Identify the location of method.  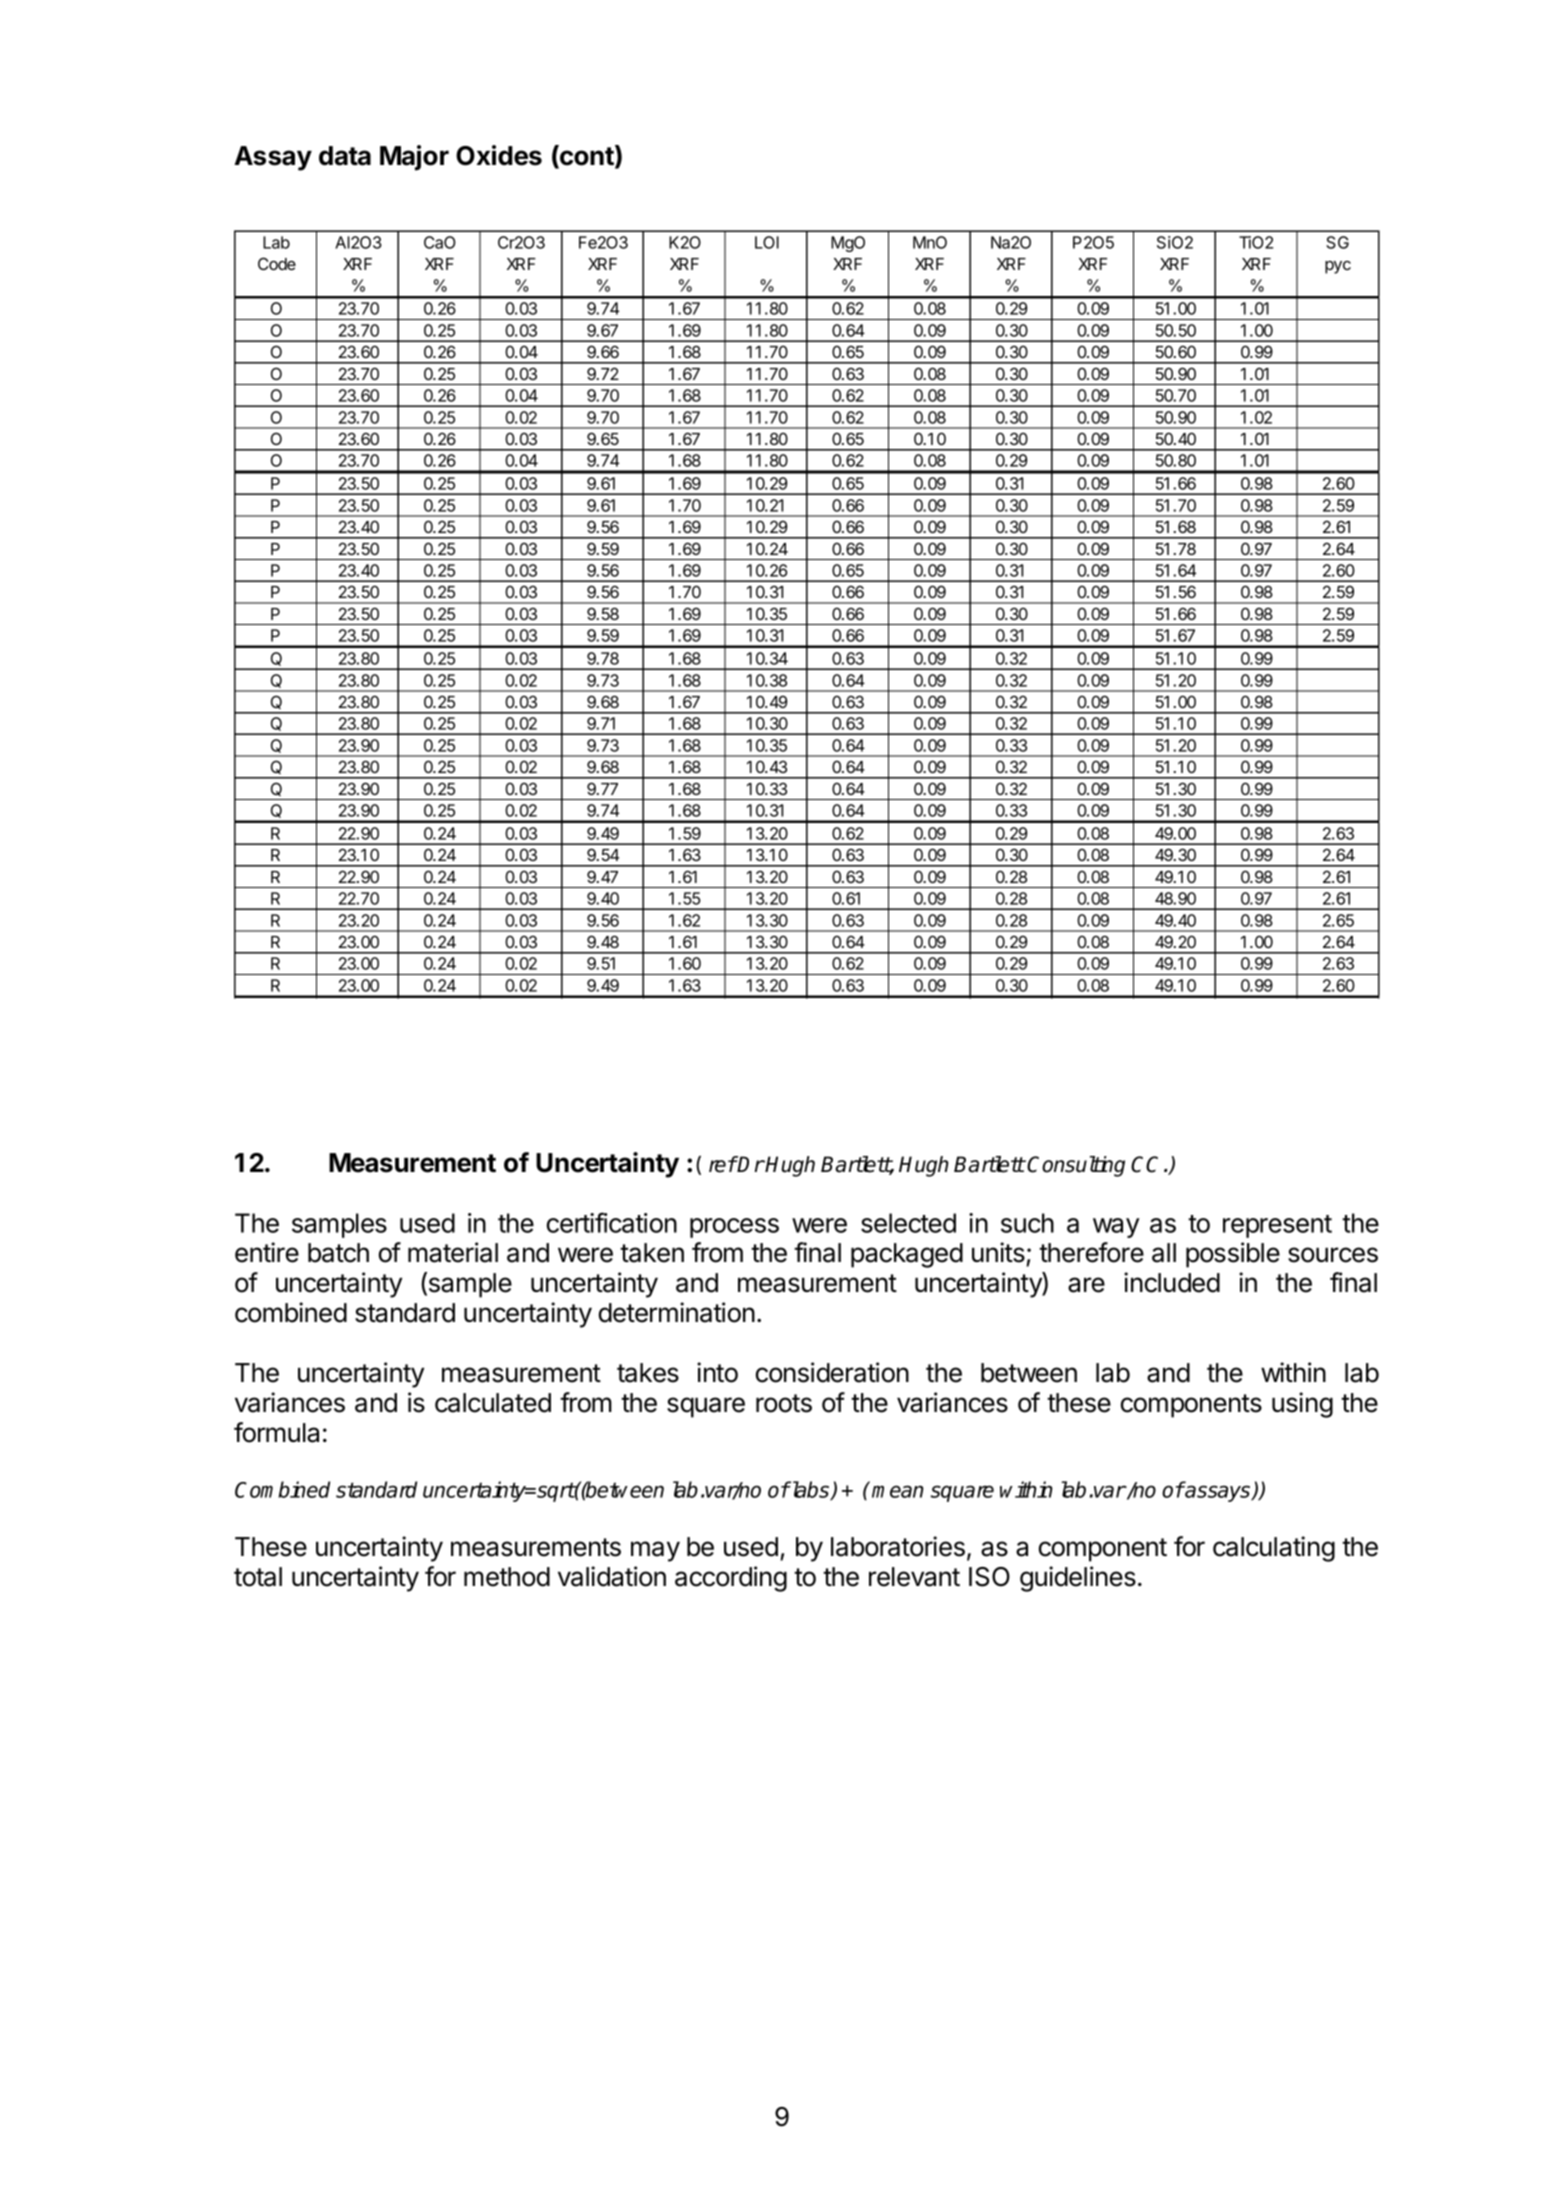
(507, 1577).
